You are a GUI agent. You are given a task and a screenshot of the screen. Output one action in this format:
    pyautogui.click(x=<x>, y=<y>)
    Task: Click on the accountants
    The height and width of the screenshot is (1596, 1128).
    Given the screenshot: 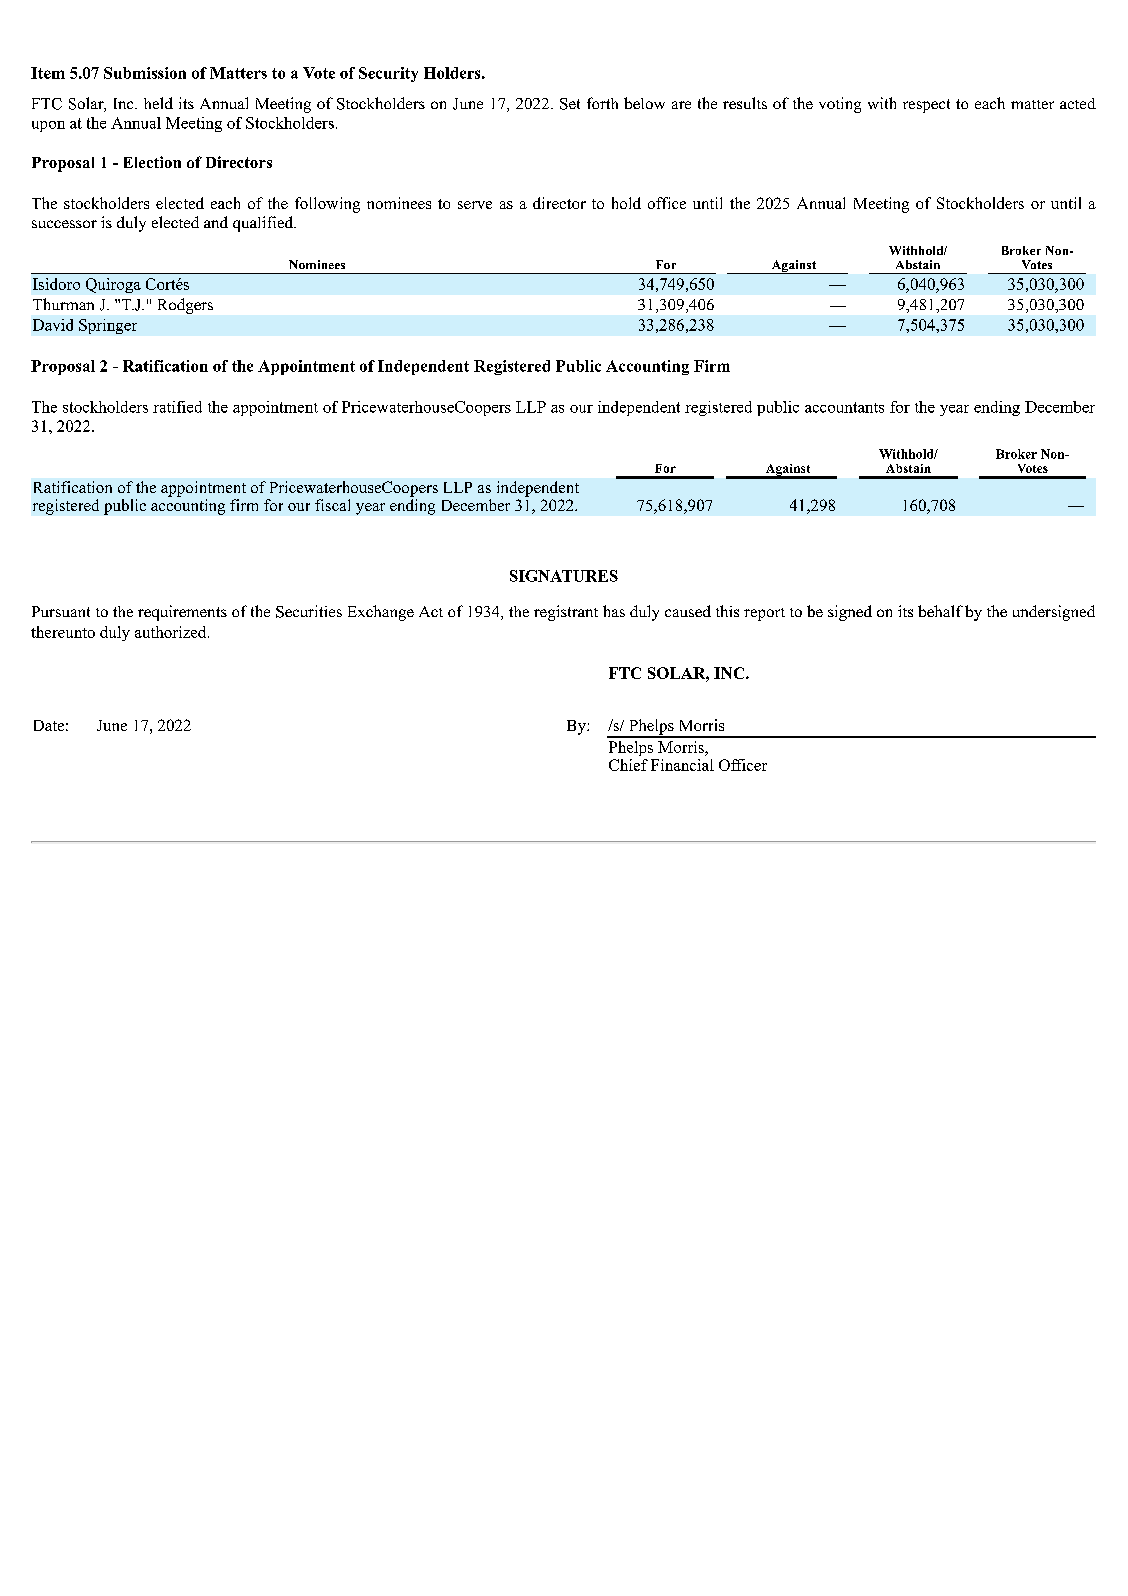 What is the action you would take?
    pyautogui.click(x=844, y=407)
